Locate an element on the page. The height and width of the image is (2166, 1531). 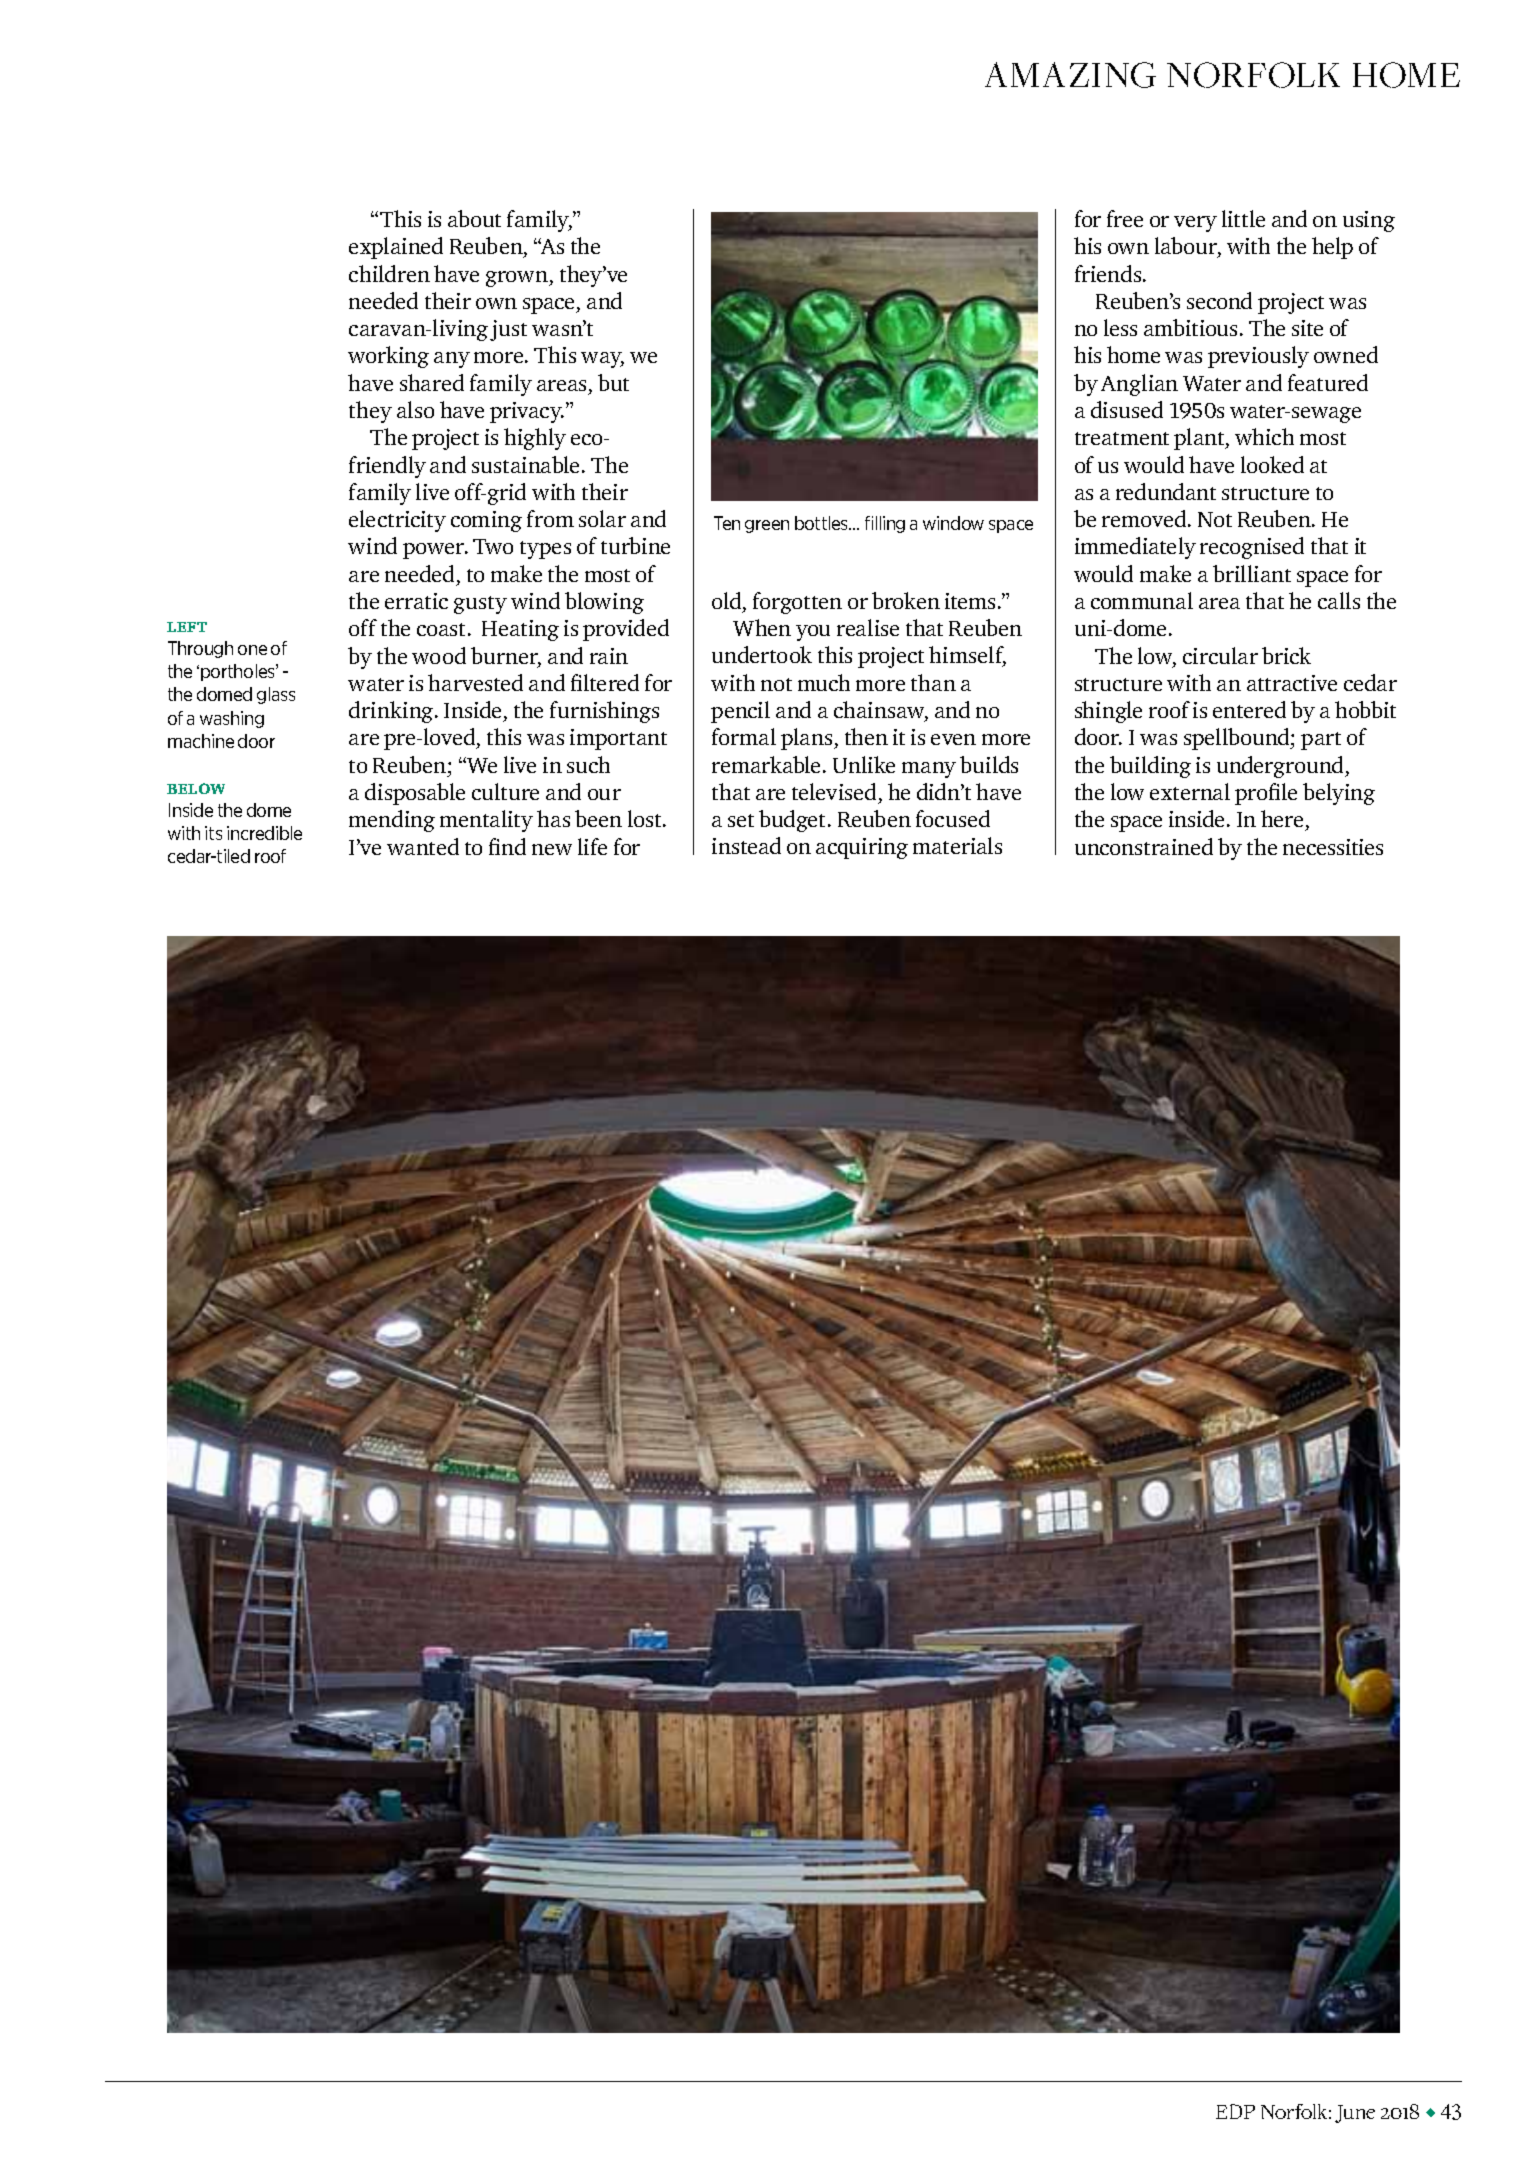
little is located at coordinates (1243, 218).
